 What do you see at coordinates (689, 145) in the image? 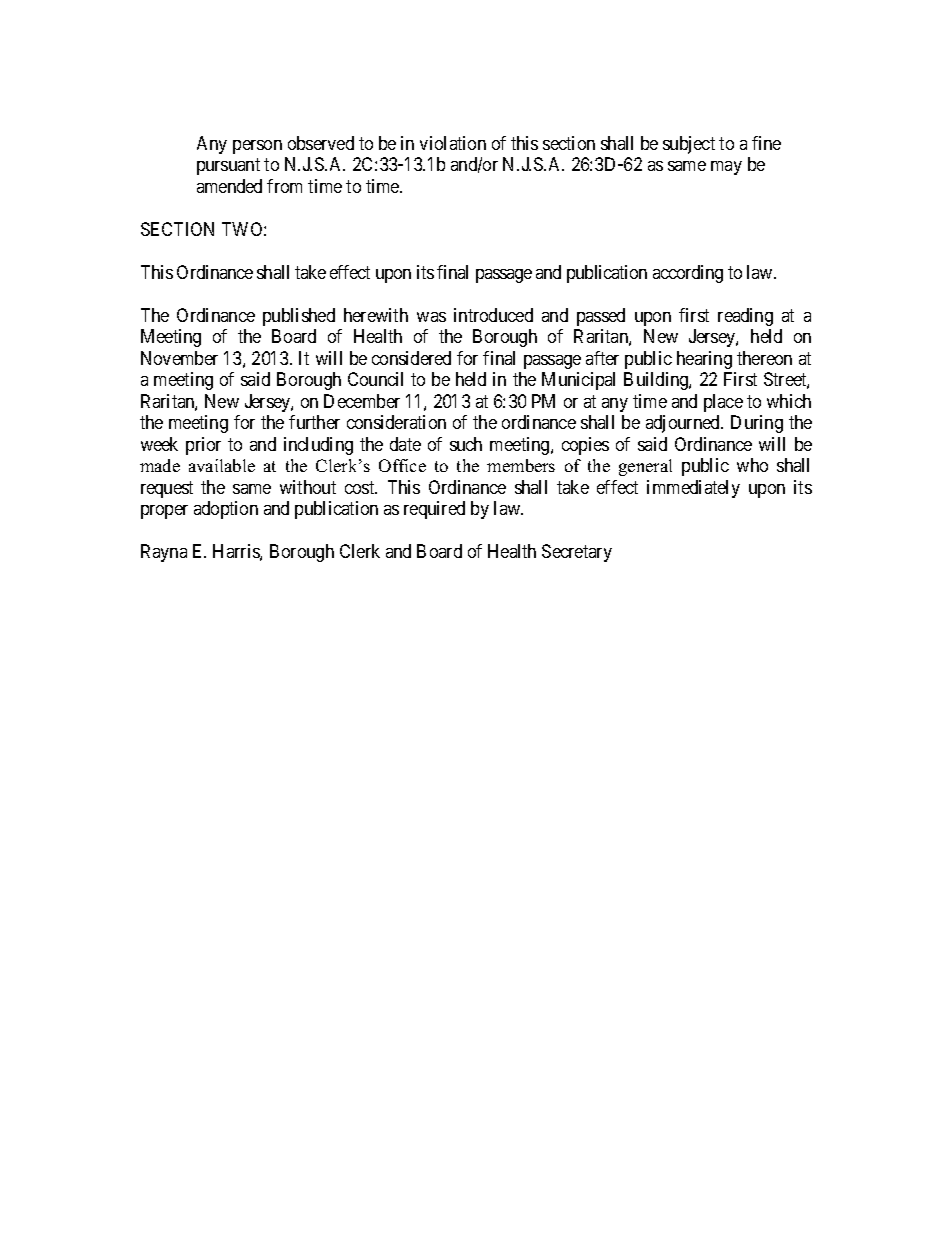
I see `subject` at bounding box center [689, 145].
